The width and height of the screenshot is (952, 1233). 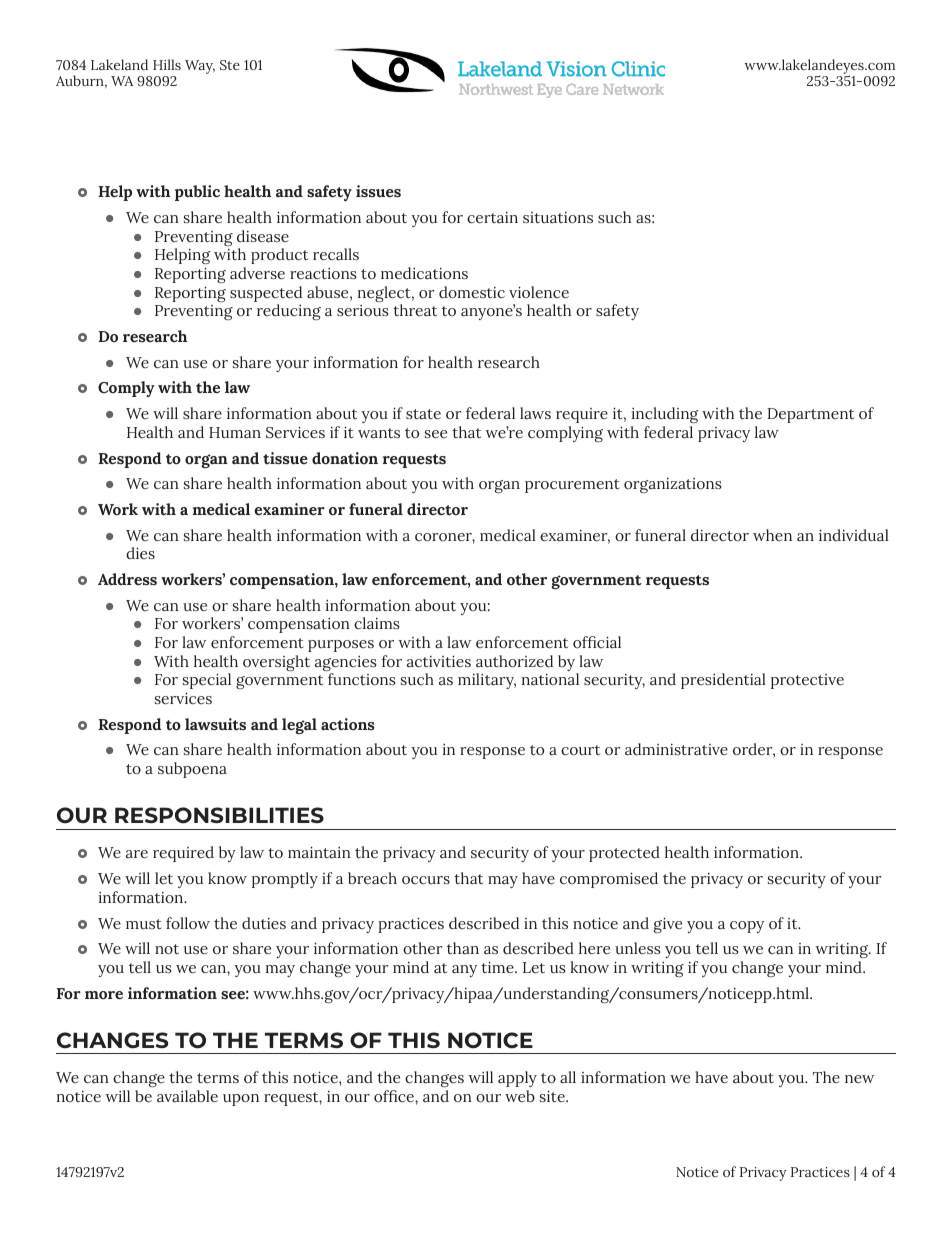 I want to click on issues, so click(x=378, y=191).
